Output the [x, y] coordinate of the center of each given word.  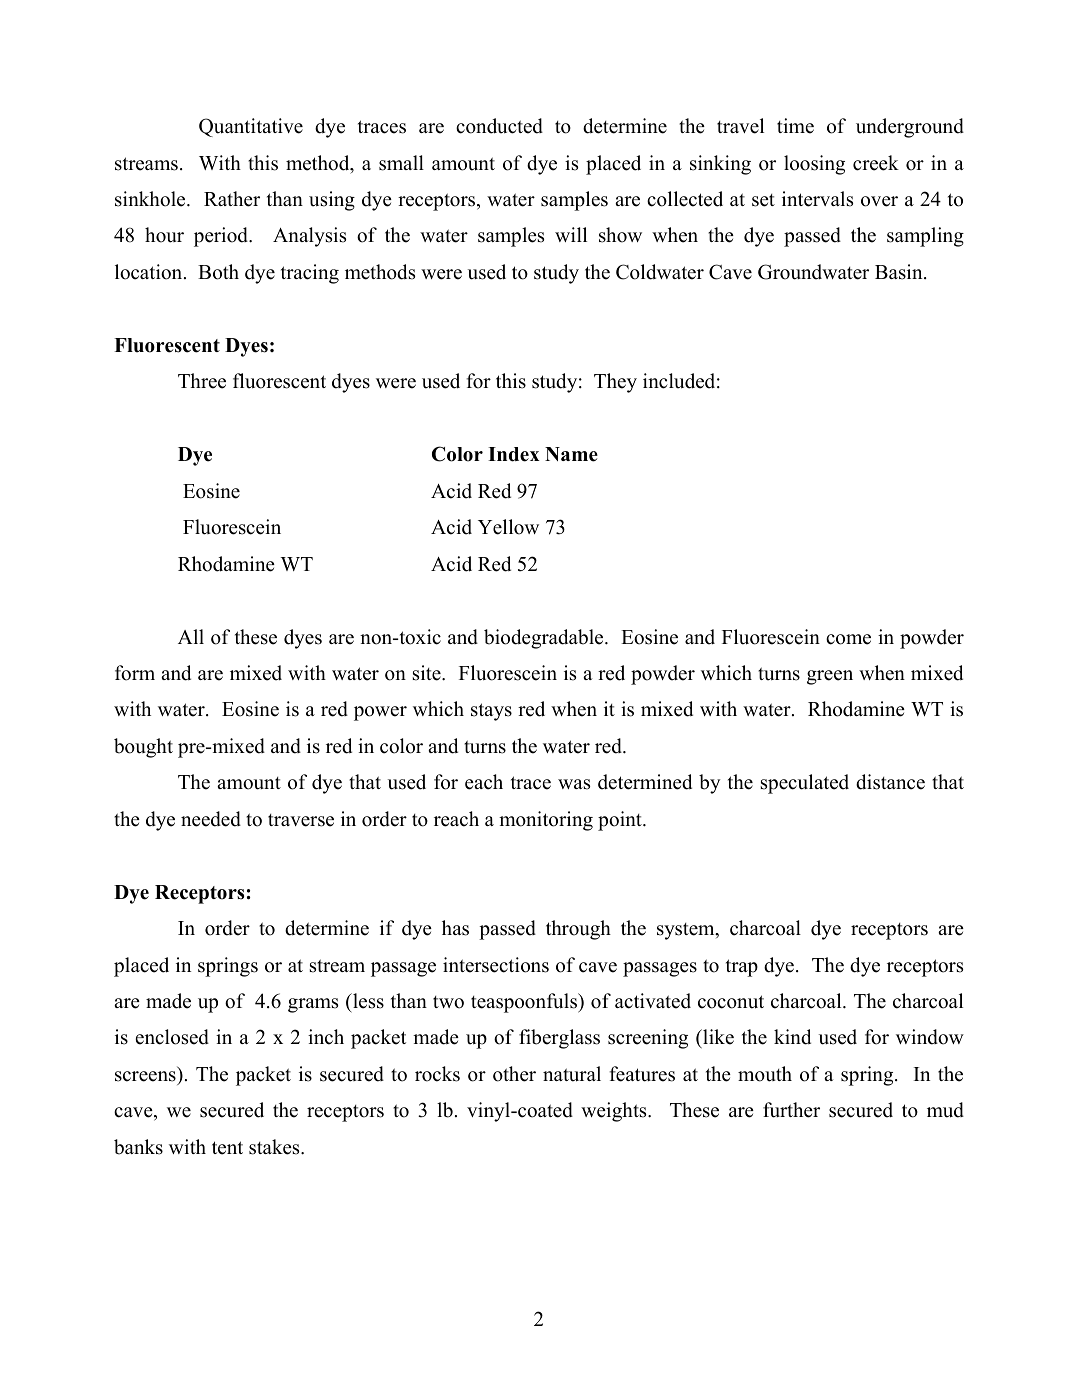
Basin [900, 272]
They [615, 383]
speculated [805, 784]
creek [876, 163]
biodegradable [545, 639]
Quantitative [251, 127]
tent [227, 1148]
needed [211, 819]
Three [202, 381]
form [135, 673]
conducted [499, 126]
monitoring [546, 821]
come [848, 639]
